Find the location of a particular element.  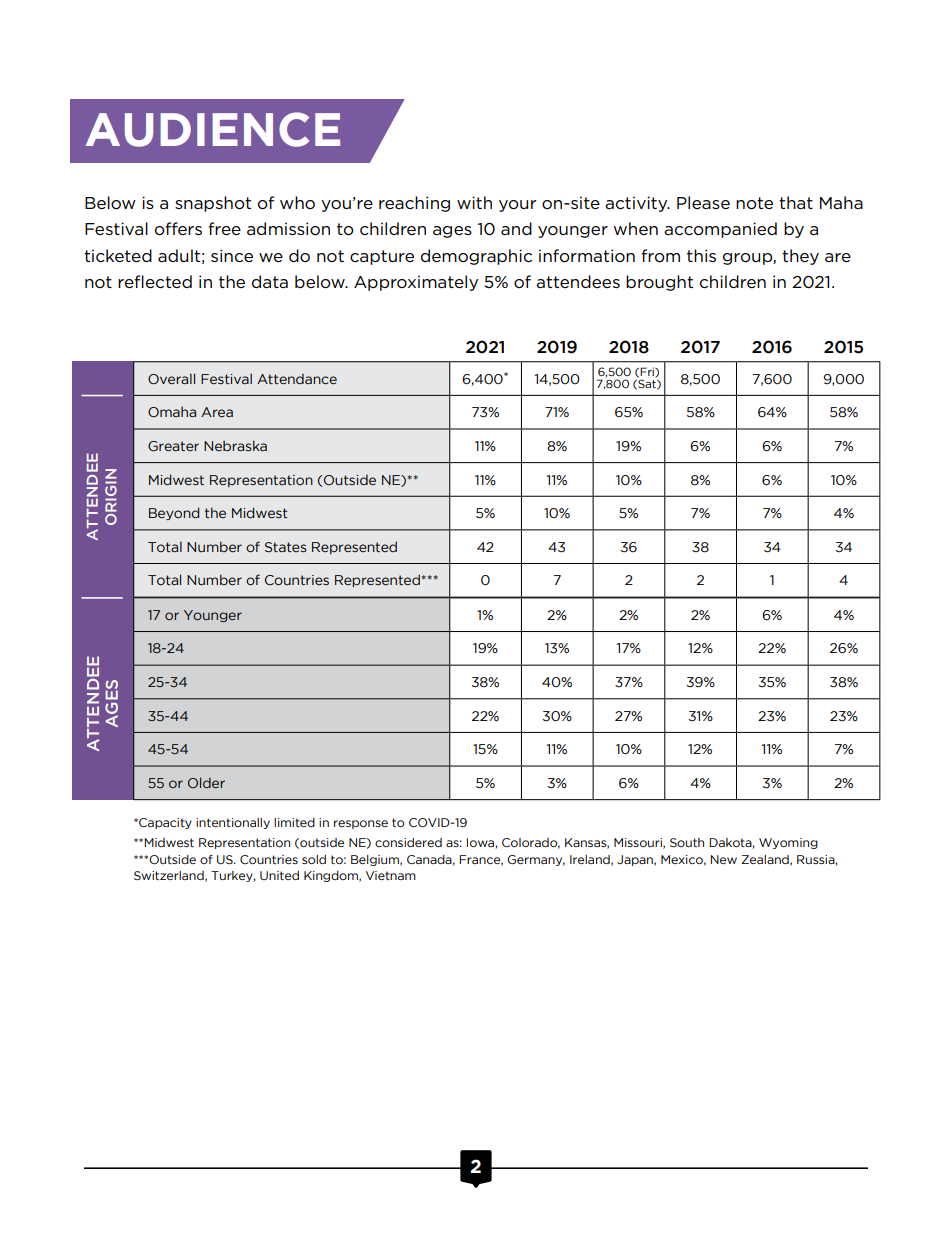

brought is located at coordinates (659, 283).
